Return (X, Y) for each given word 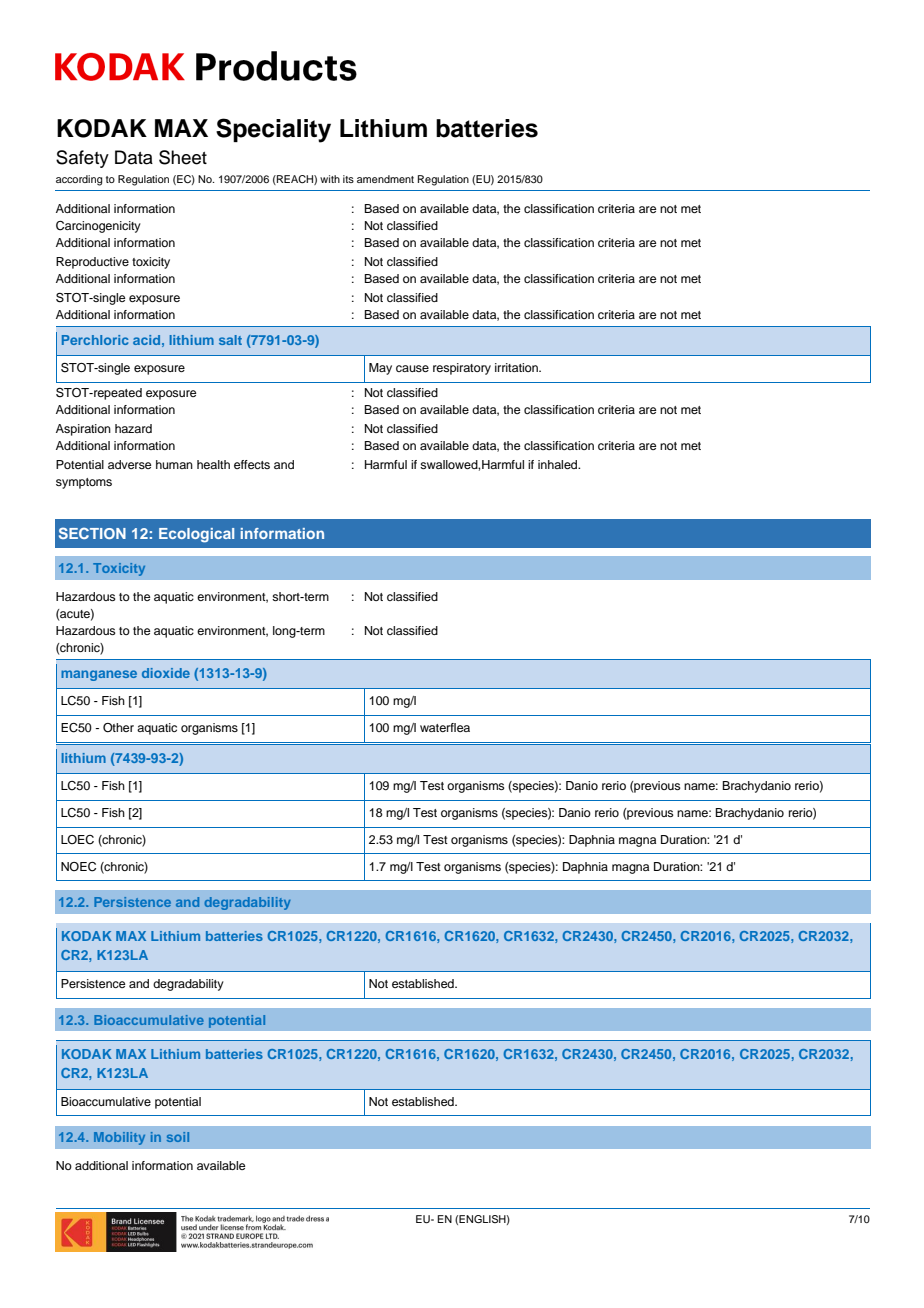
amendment (385, 179)
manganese (99, 675)
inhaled (559, 464)
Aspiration (83, 430)
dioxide (166, 673)
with (330, 179)
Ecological (196, 535)
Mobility (119, 1138)
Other (118, 728)
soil (178, 1137)
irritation (517, 367)
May (380, 369)
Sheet (183, 157)
